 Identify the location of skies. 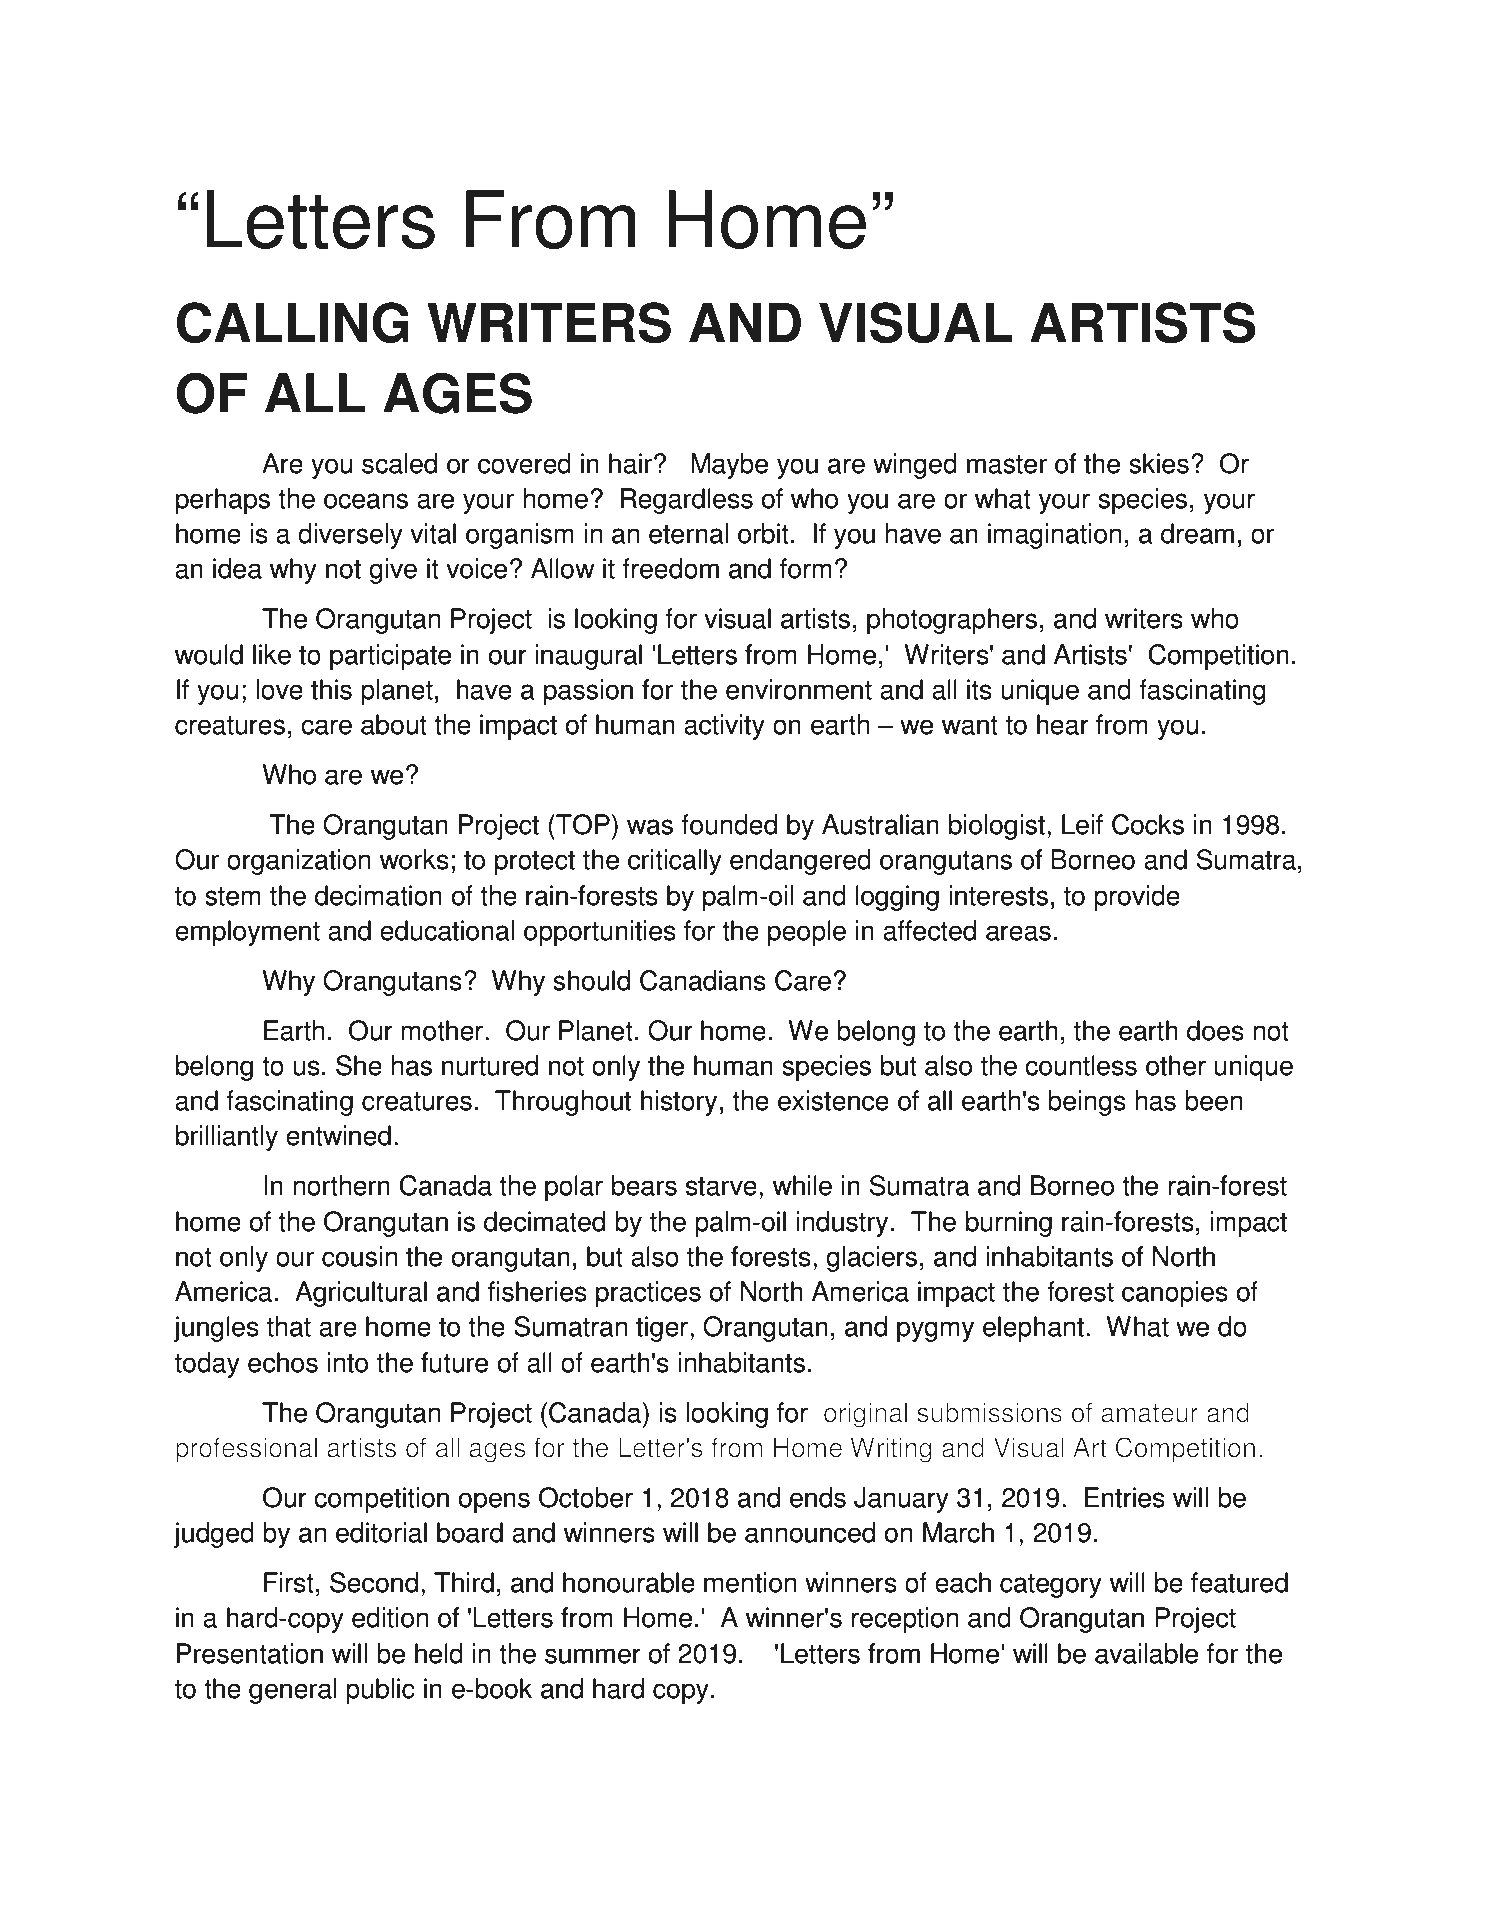
(1159, 463).
